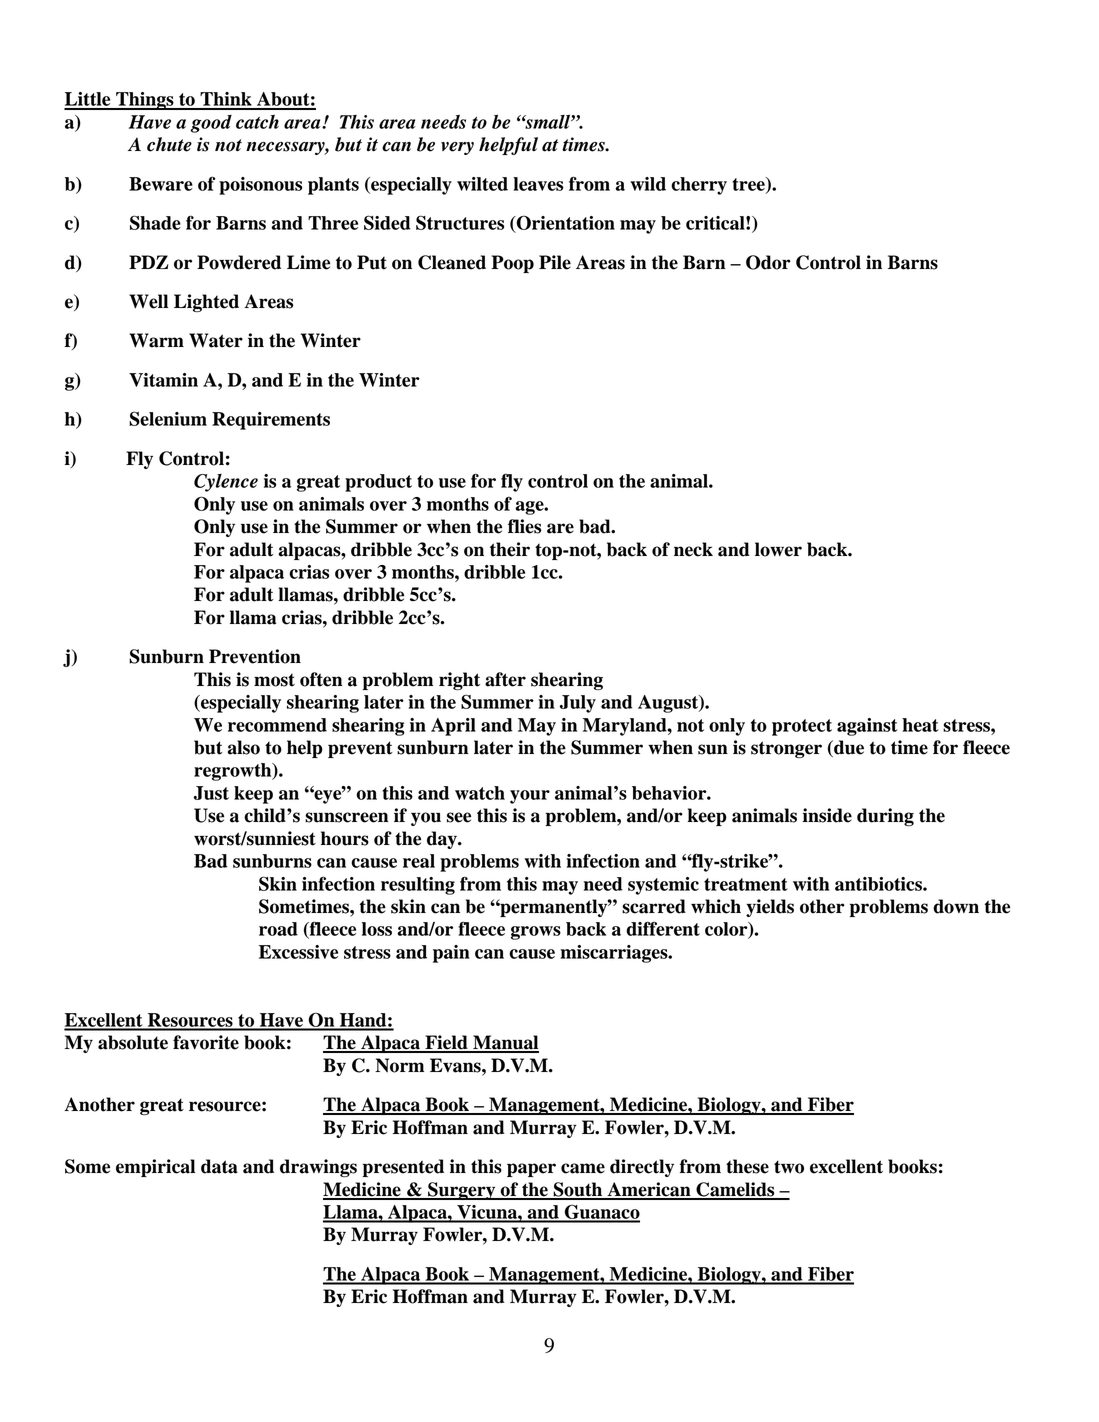  What do you see at coordinates (243, 747) in the screenshot?
I see `also` at bounding box center [243, 747].
